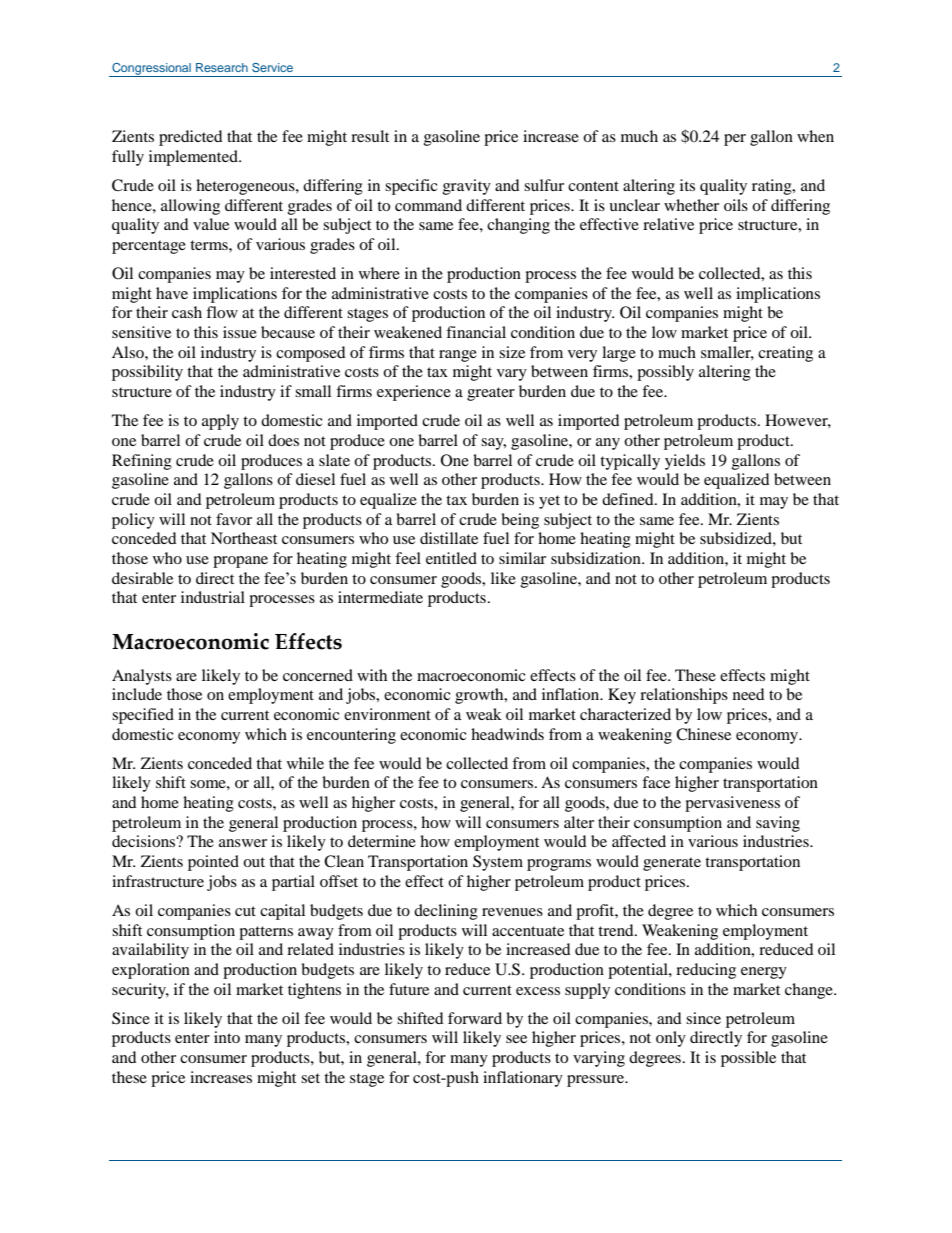 This screenshot has width=952, height=1233. Describe the element at coordinates (732, 804) in the screenshot. I see `pervasiveness` at that location.
